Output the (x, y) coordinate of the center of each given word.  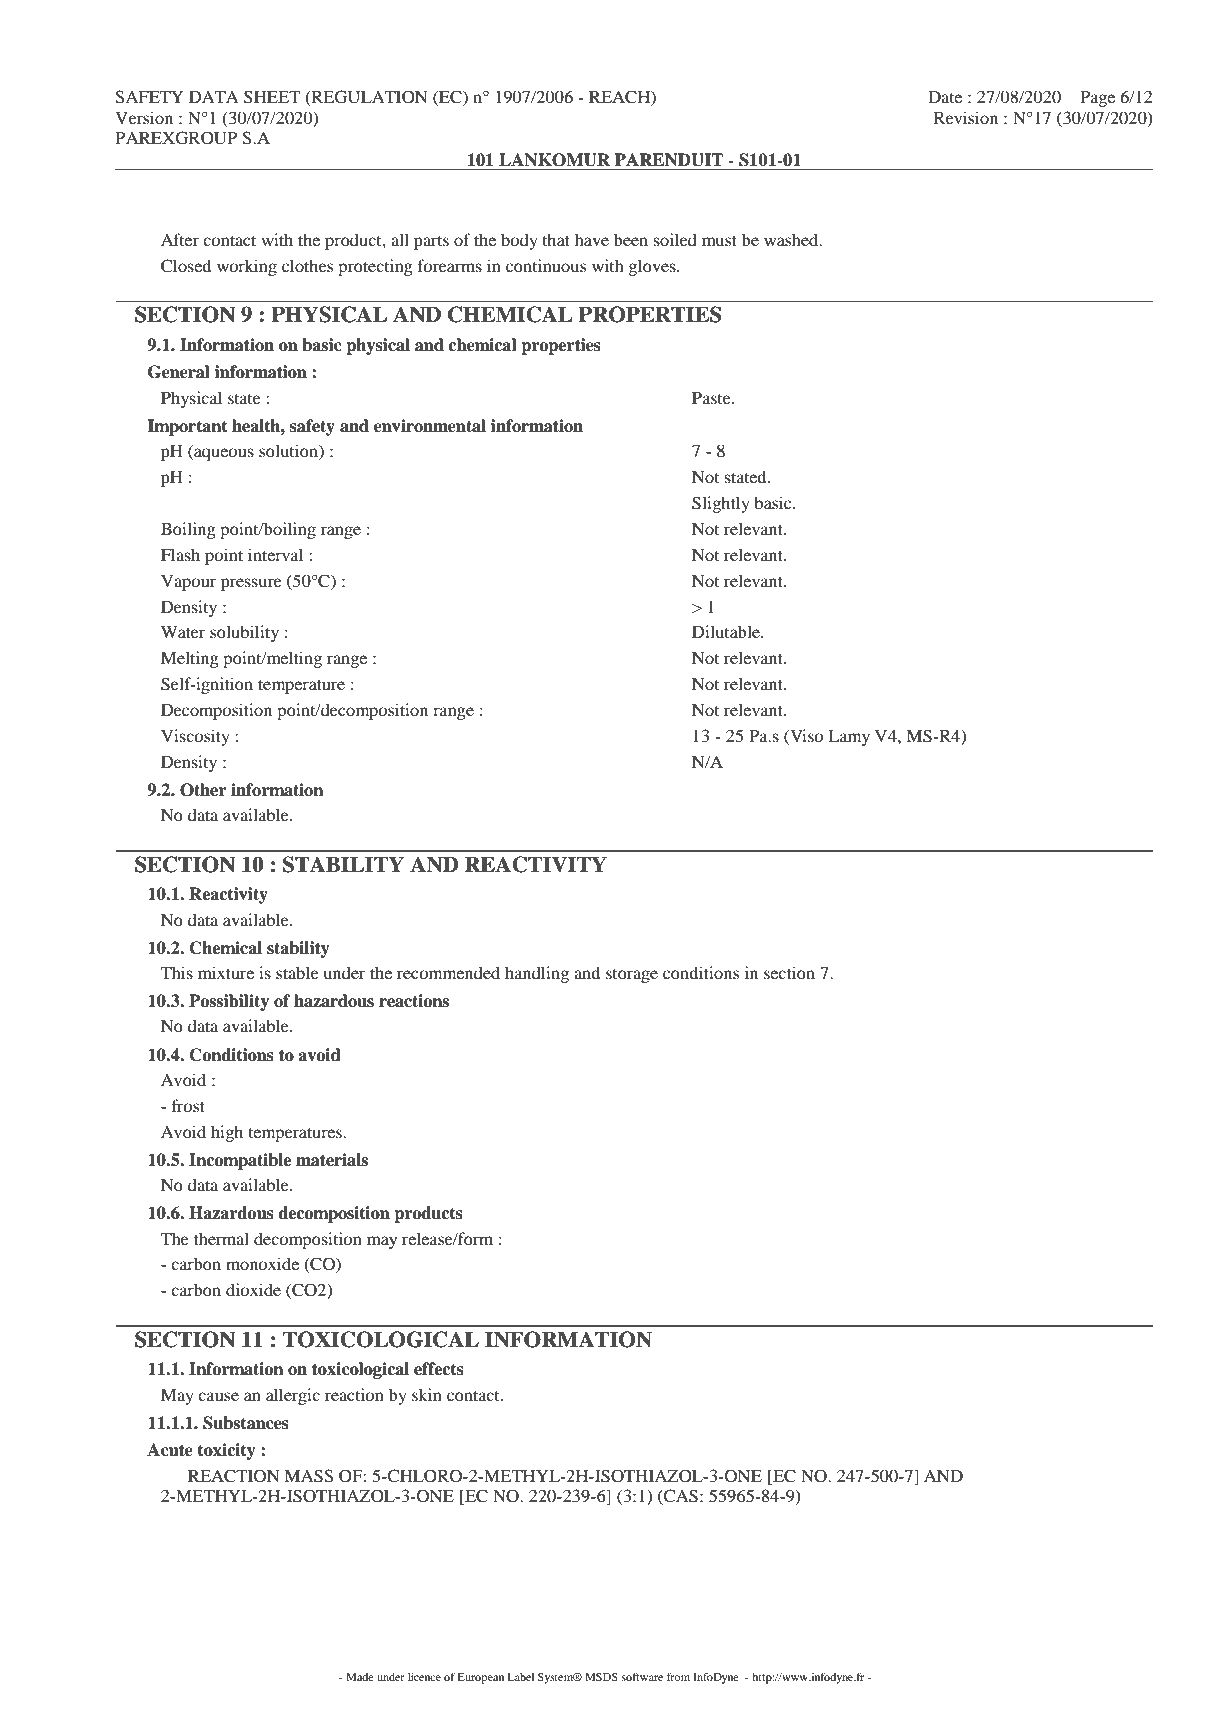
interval (275, 554)
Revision (966, 117)
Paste (712, 398)
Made (360, 1677)
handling (537, 974)
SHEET (272, 97)
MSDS (601, 1676)
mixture (226, 972)
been (631, 239)
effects (439, 1369)
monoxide (262, 1263)
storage (632, 976)
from (678, 1676)
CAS (680, 1497)
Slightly (721, 504)
